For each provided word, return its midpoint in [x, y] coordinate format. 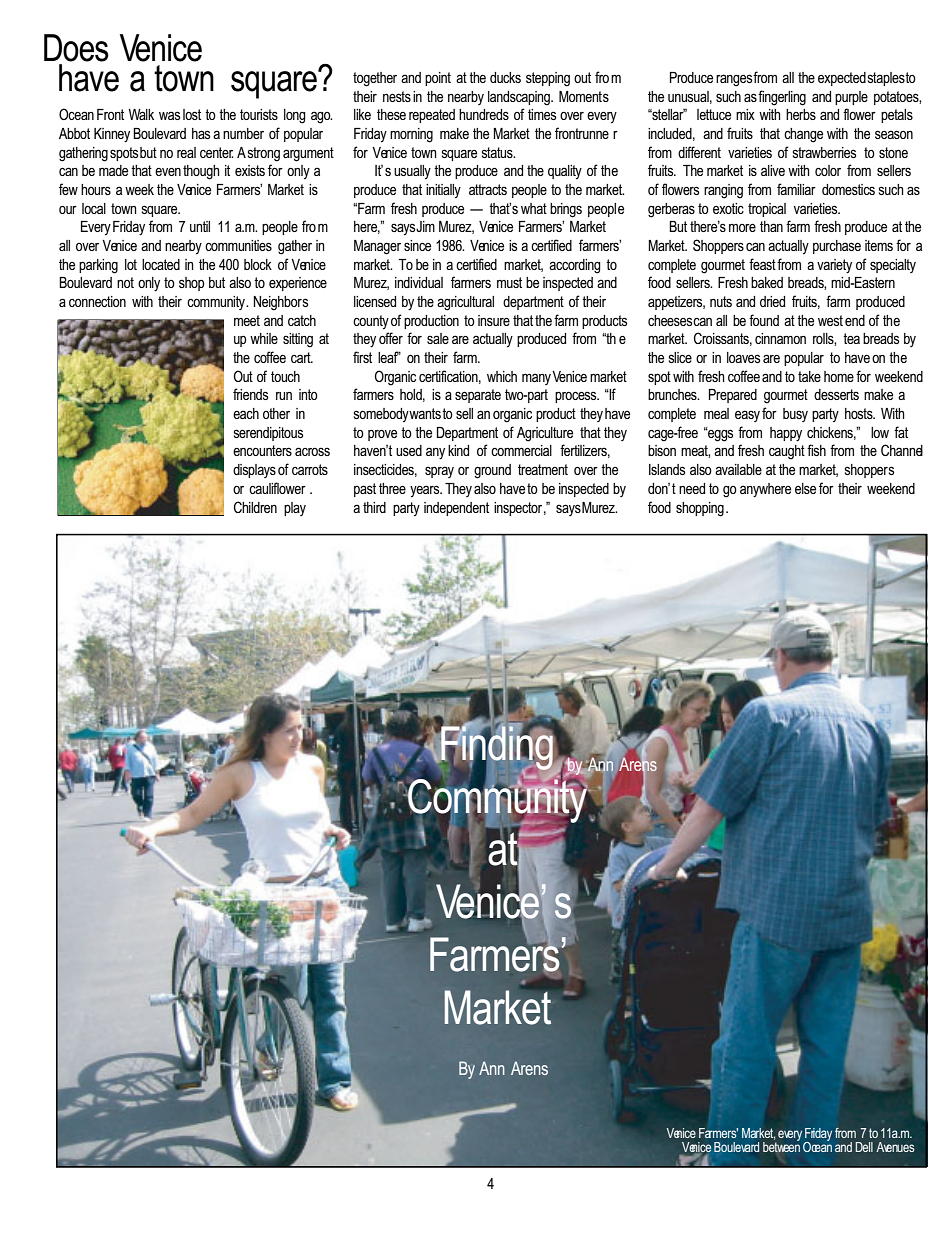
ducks [505, 77]
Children [255, 507]
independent [456, 509]
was [169, 115]
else [805, 488]
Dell [864, 1147]
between [781, 1145]
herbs [801, 114]
